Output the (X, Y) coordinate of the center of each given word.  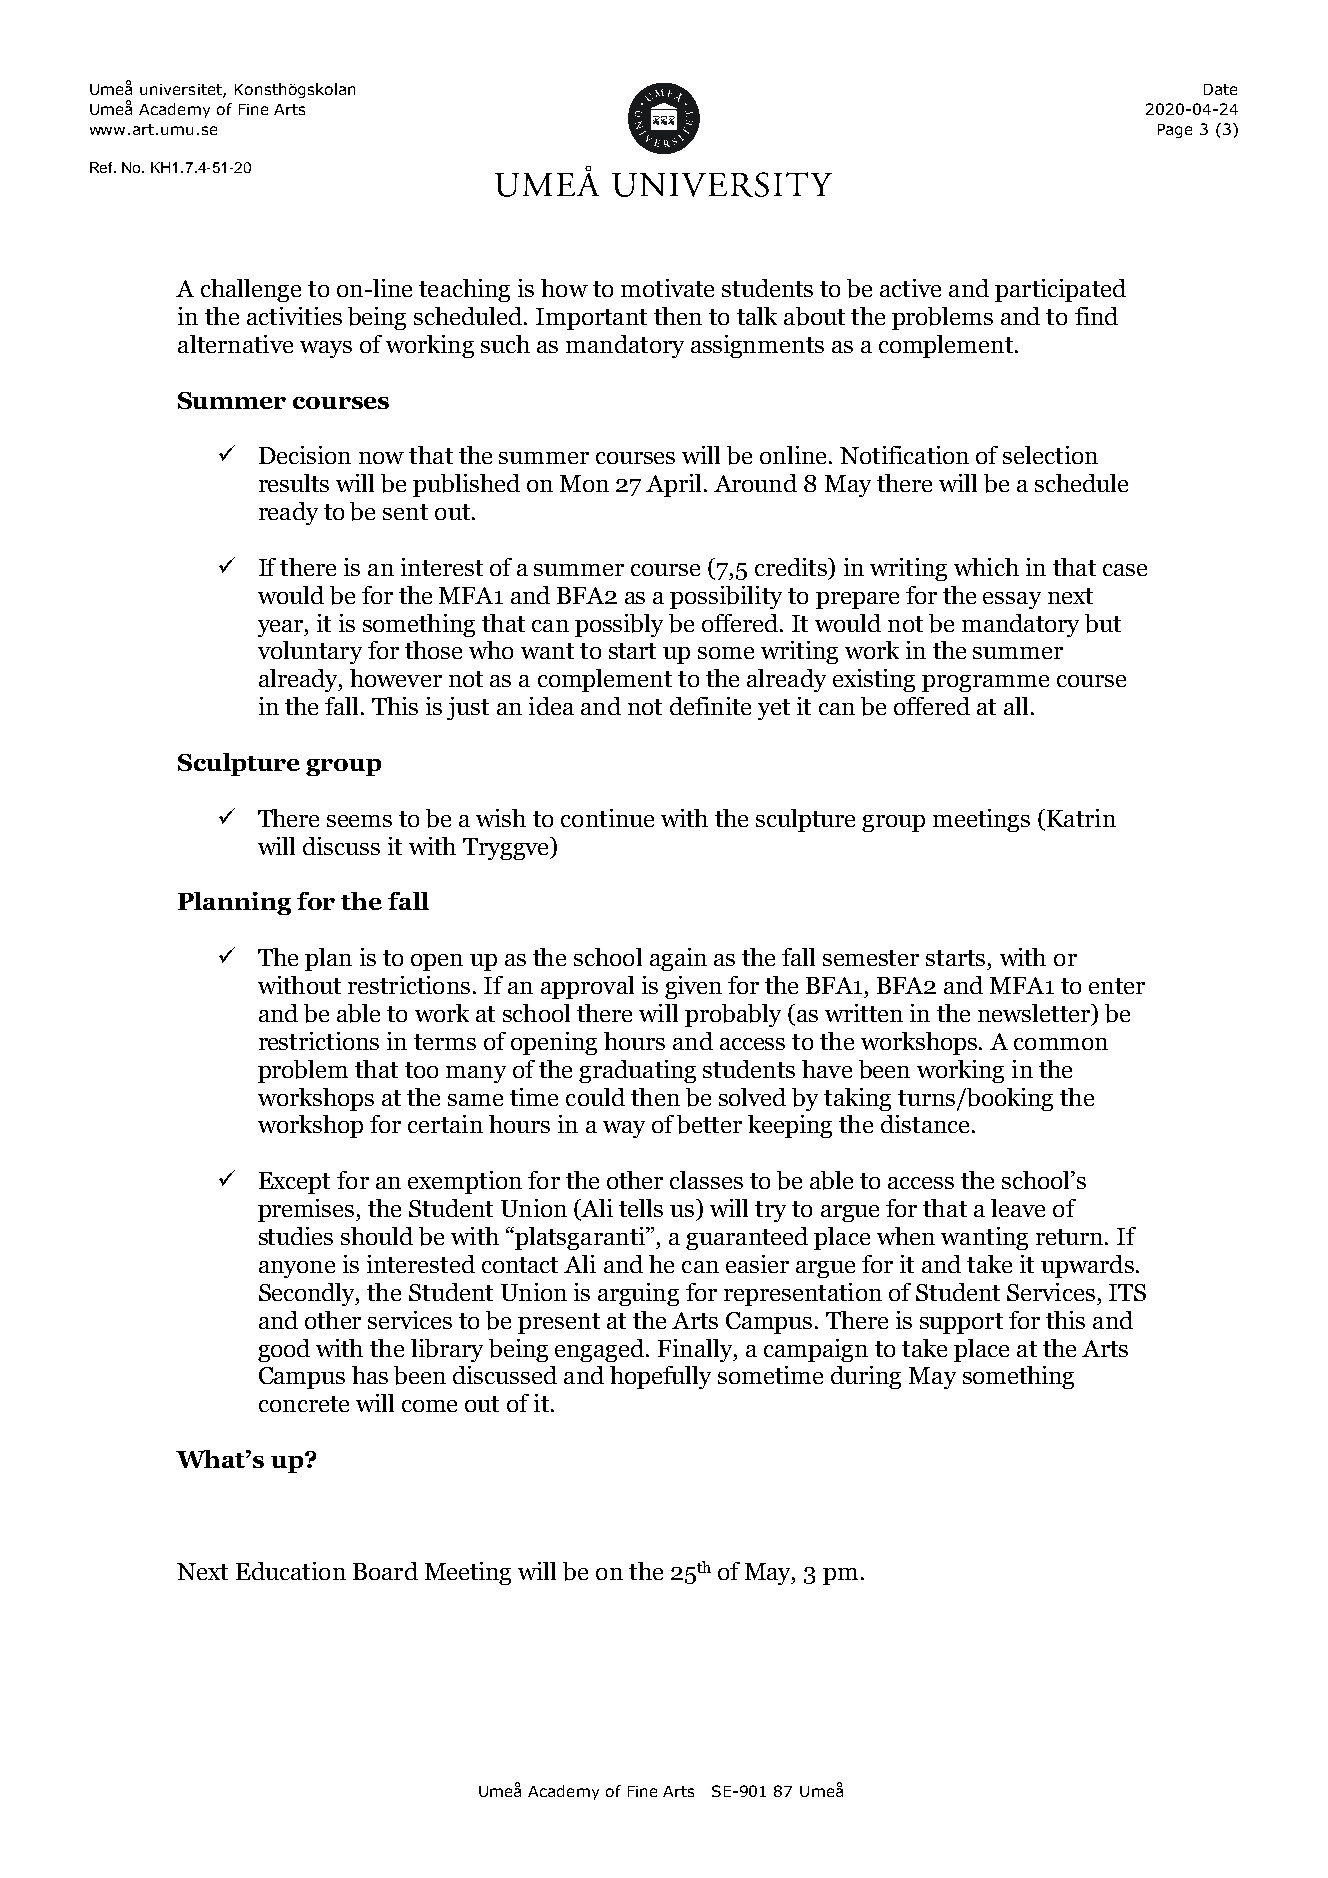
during (866, 1377)
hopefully (660, 1377)
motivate (667, 288)
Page (1175, 131)
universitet (182, 91)
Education (291, 1571)
